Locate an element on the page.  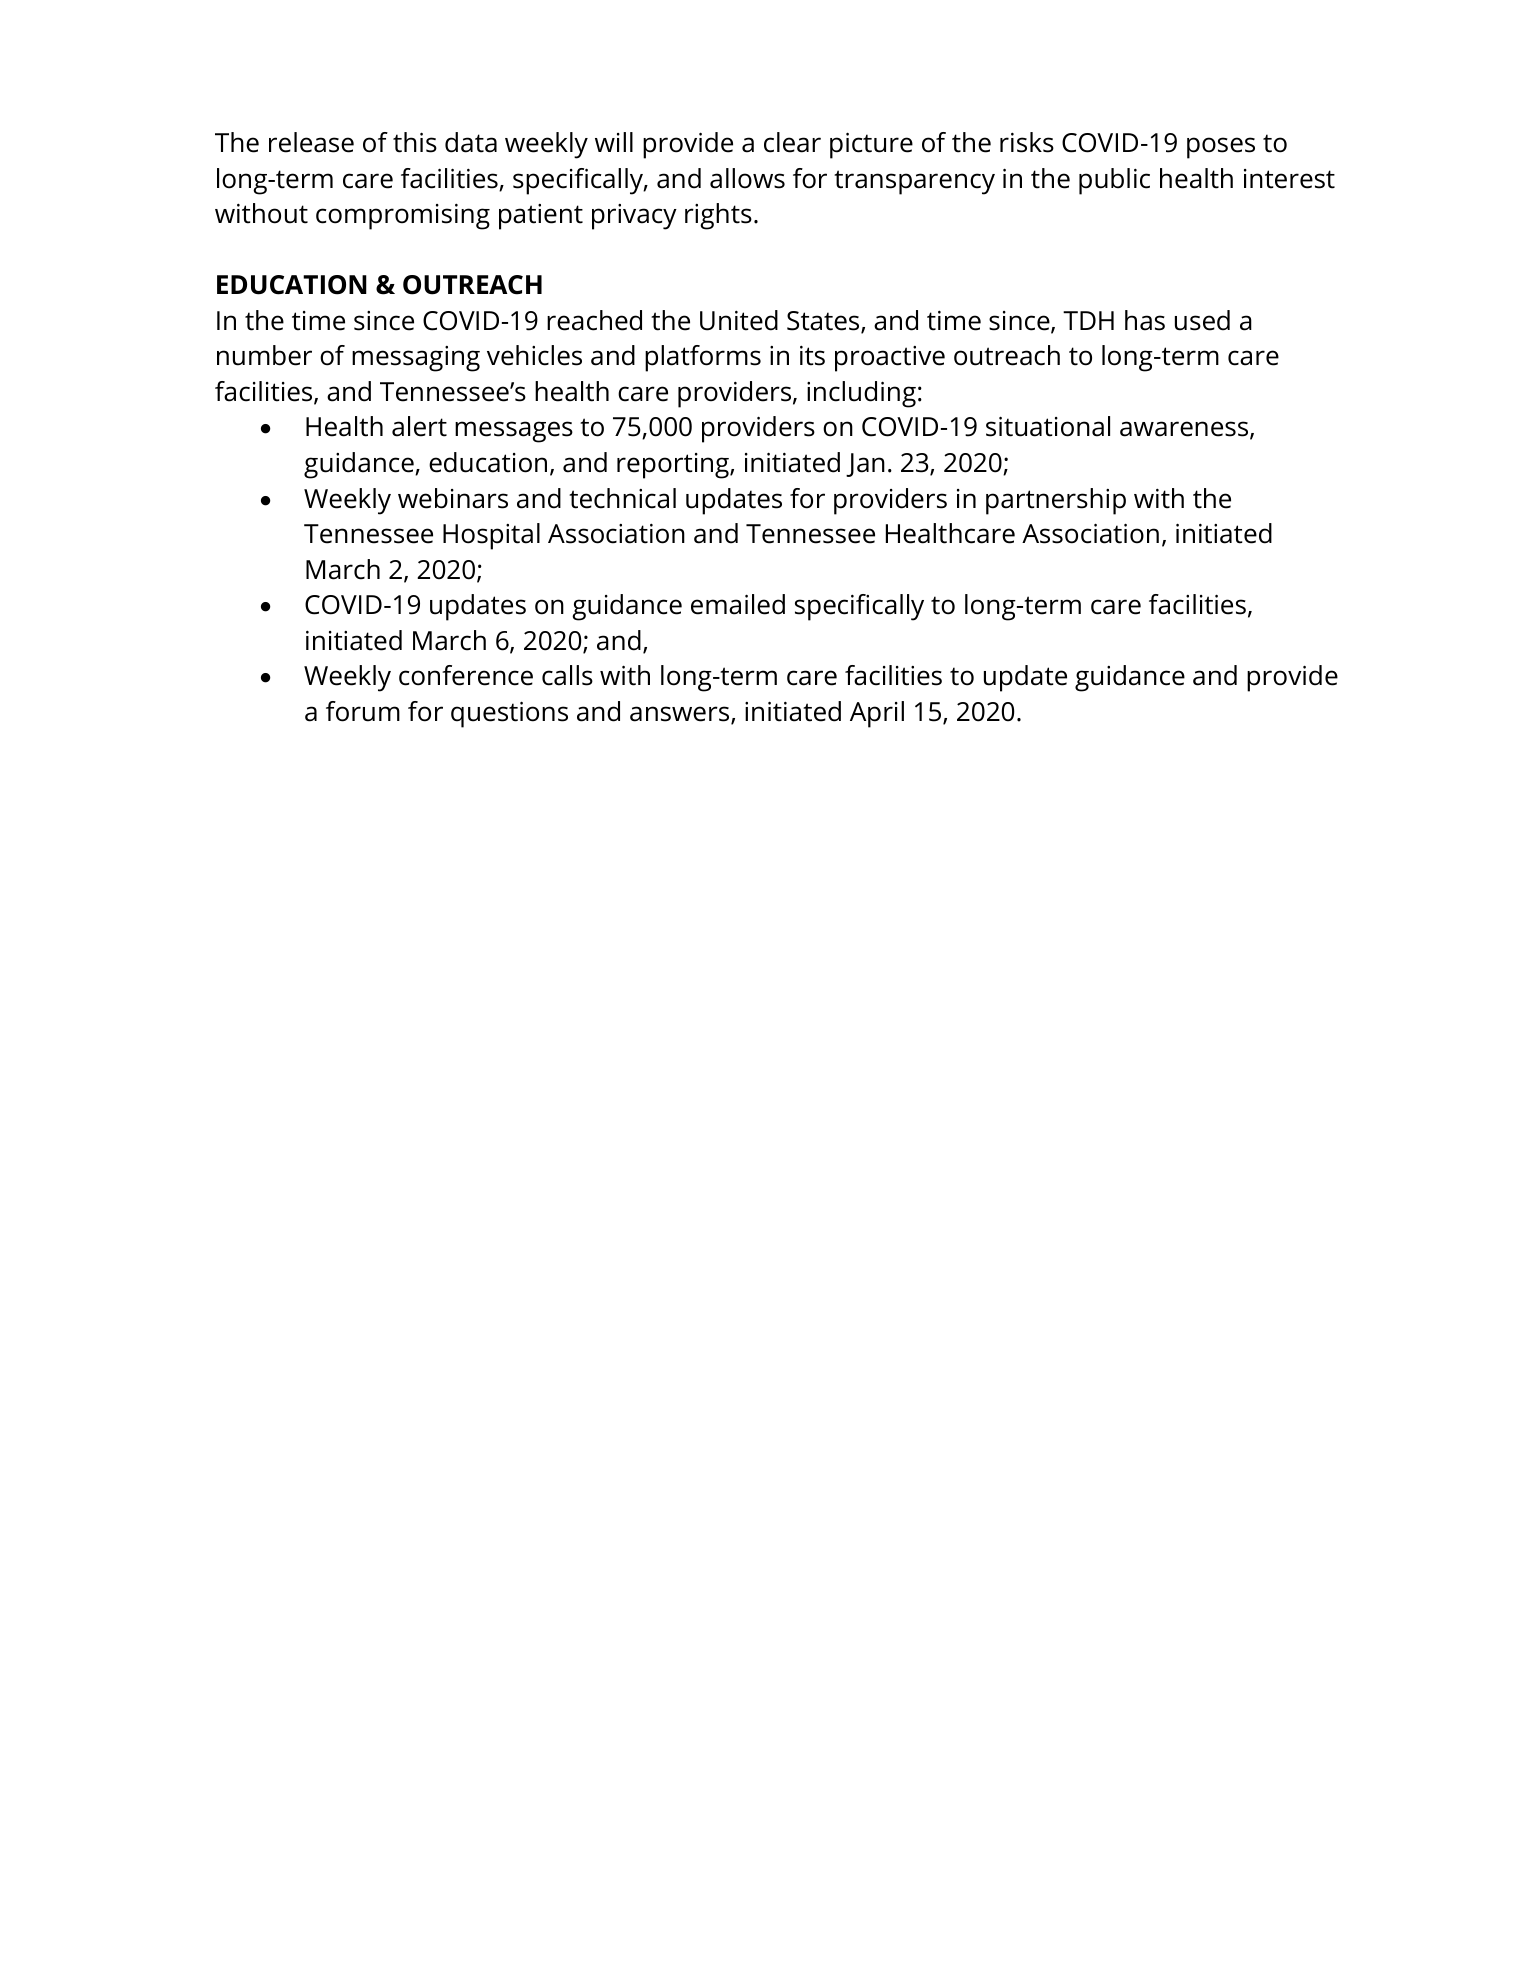
including is located at coordinates (861, 394).
